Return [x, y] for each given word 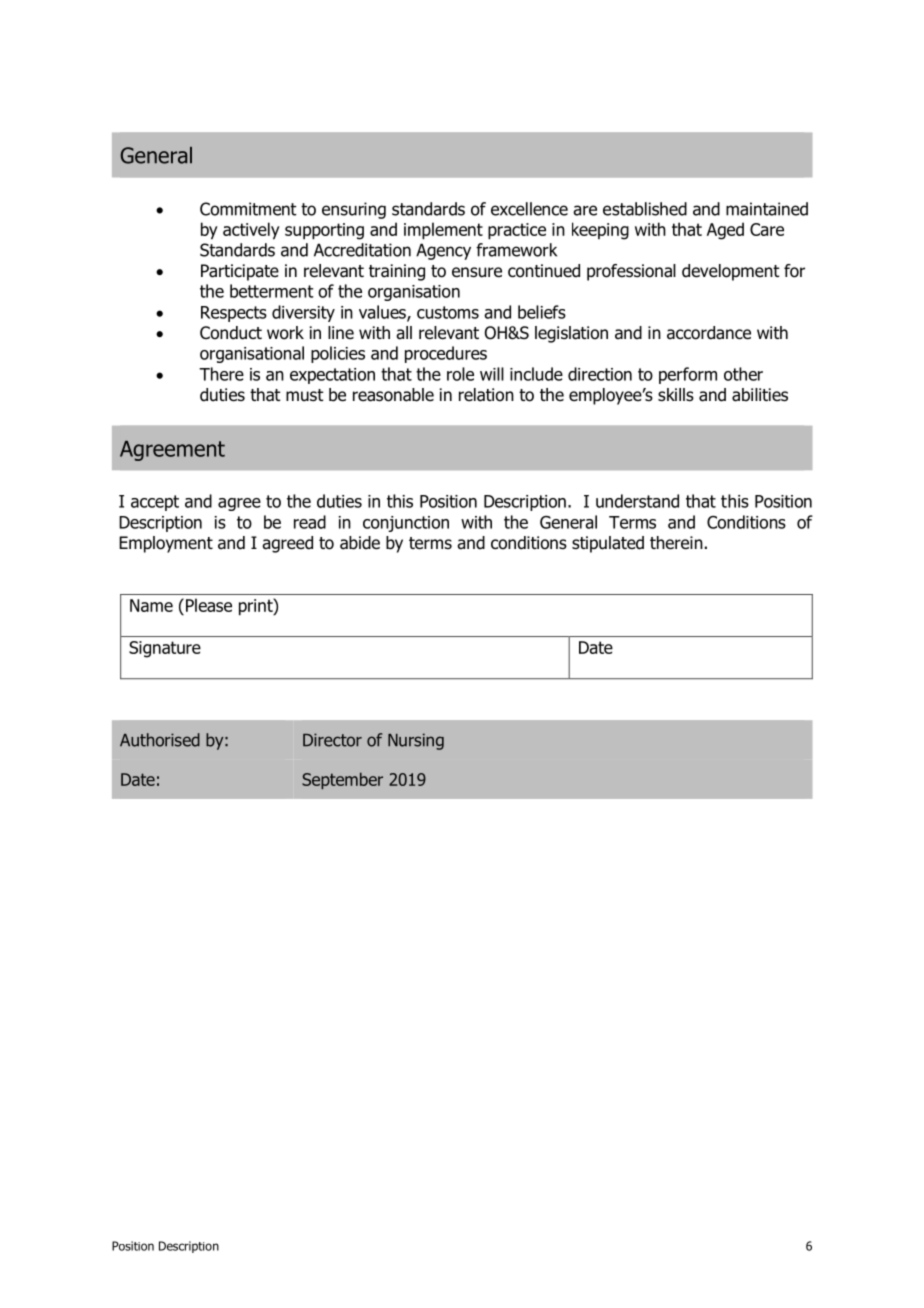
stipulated [608, 544]
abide [360, 543]
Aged [725, 231]
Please [209, 605]
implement [443, 231]
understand [637, 501]
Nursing [416, 741]
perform [688, 375]
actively [251, 231]
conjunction [406, 524]
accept [155, 503]
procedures [446, 354]
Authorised [160, 740]
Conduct [231, 333]
